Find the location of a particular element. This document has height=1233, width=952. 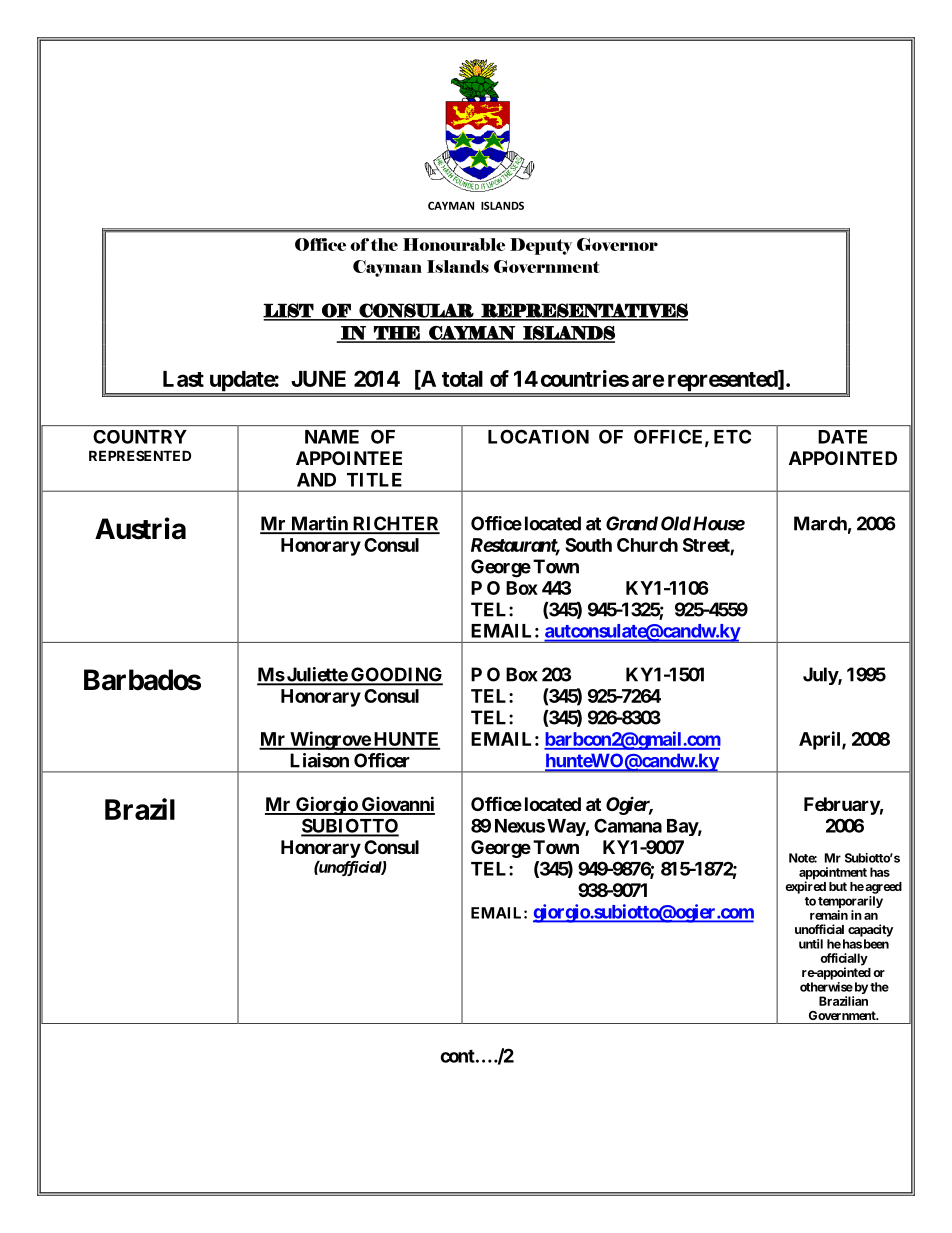

Giovanni is located at coordinates (397, 805).
